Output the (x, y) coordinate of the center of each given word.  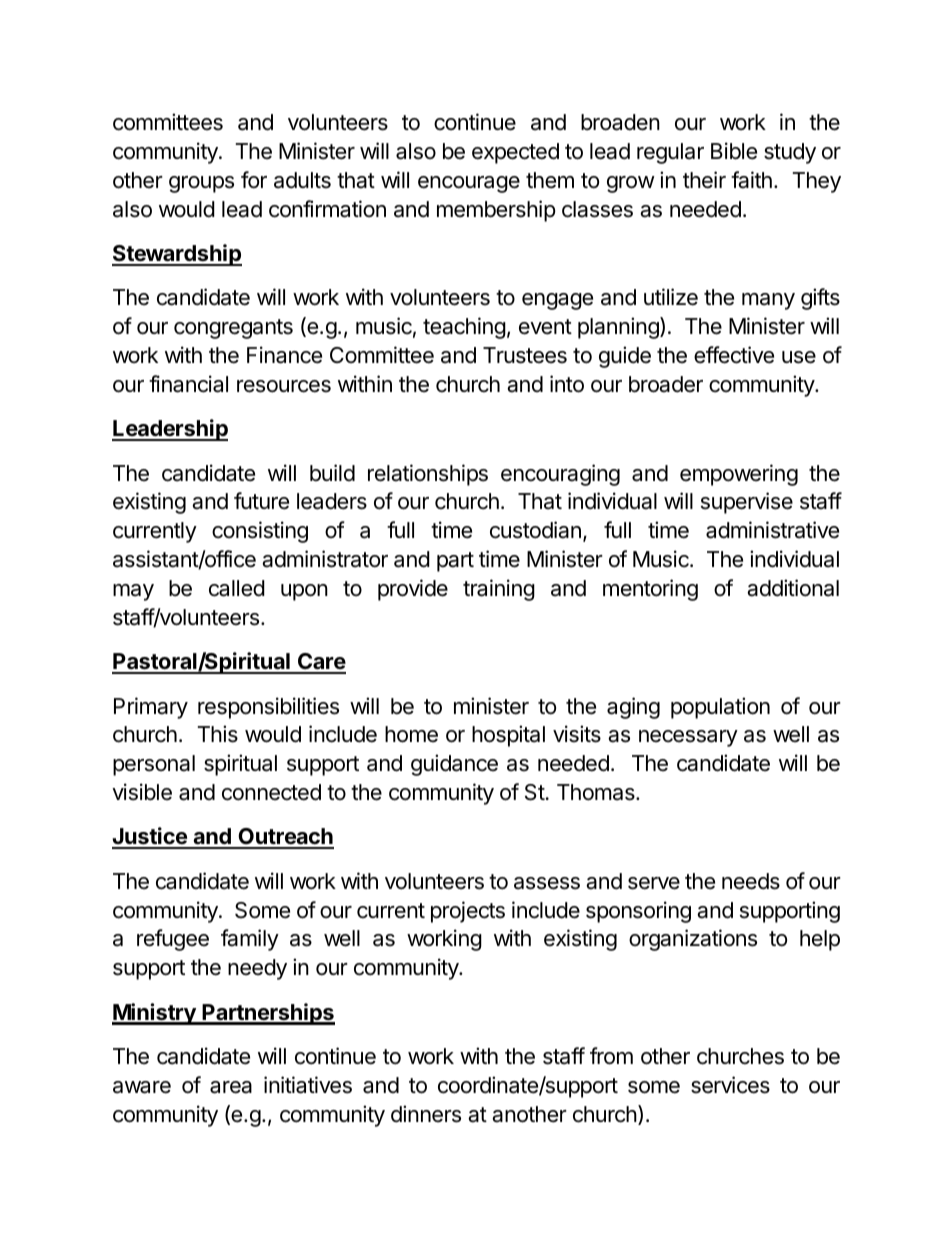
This (218, 734)
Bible (734, 151)
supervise (747, 503)
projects (468, 912)
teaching (464, 328)
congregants (233, 329)
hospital (508, 736)
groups (201, 184)
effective (734, 355)
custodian (535, 530)
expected (515, 153)
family (250, 940)
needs (751, 881)
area (231, 1087)
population (720, 708)
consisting (260, 532)
